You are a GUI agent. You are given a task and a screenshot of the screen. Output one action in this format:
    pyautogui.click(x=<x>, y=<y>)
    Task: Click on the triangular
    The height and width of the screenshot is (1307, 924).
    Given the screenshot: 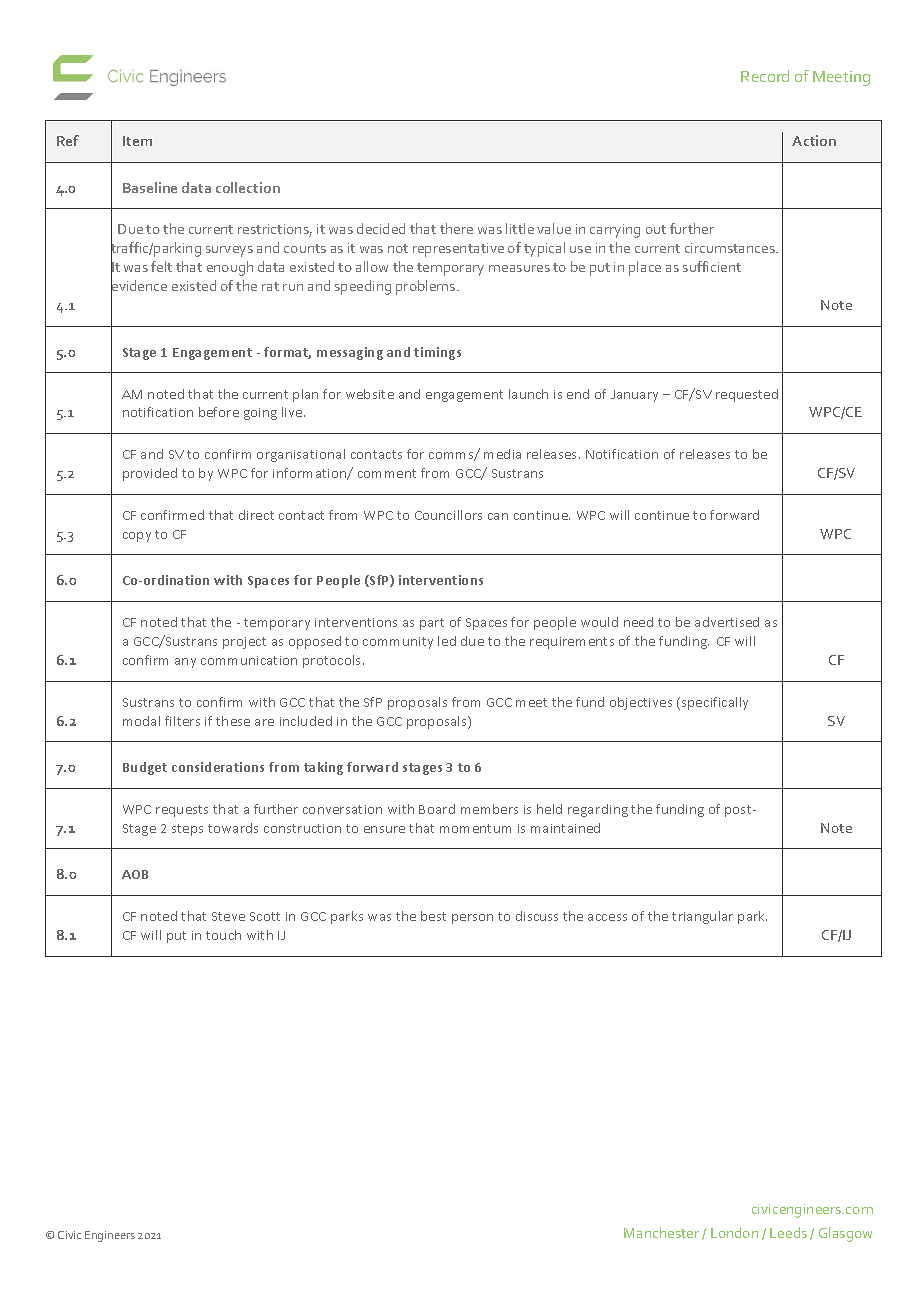 What is the action you would take?
    pyautogui.click(x=702, y=917)
